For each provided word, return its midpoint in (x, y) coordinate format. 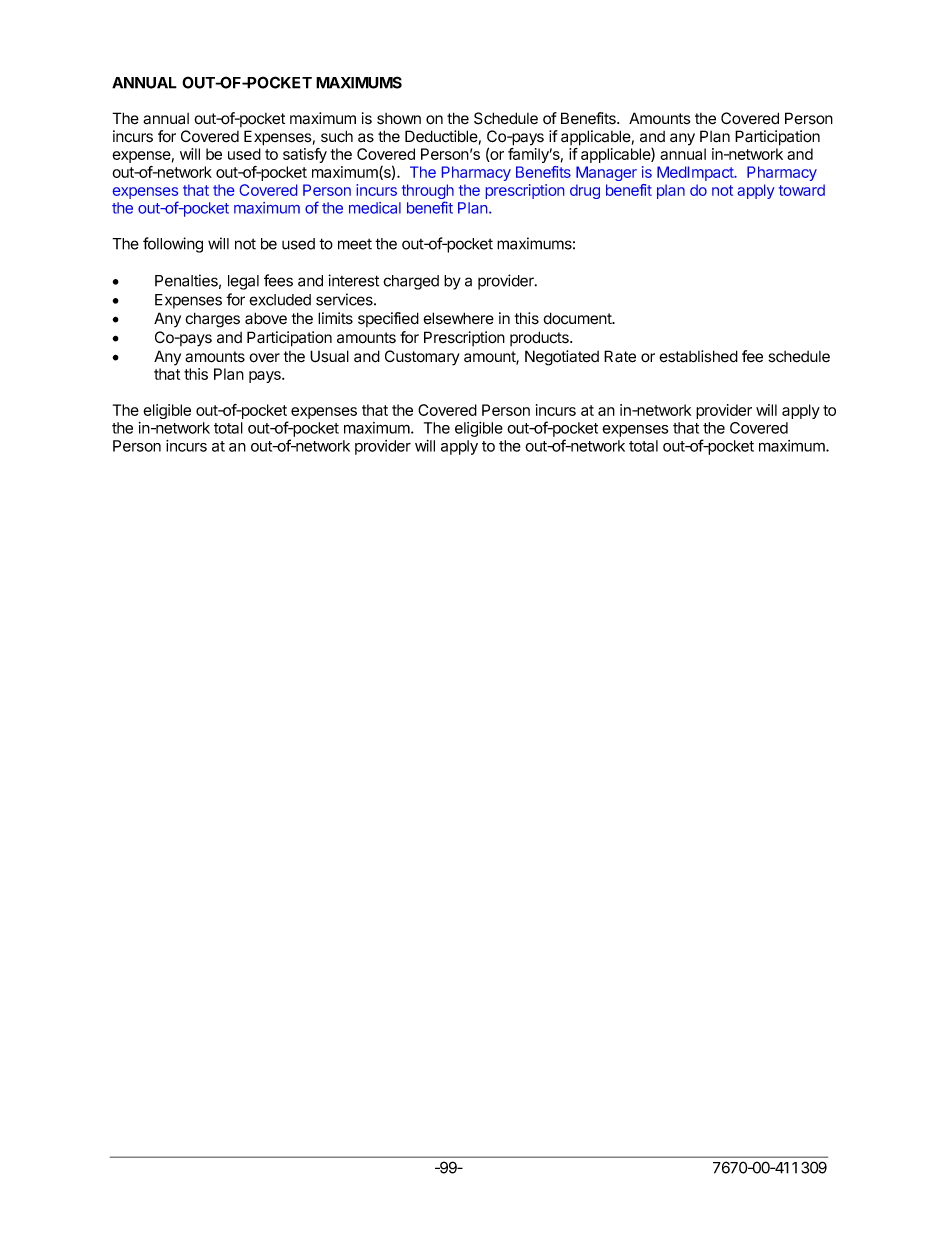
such (337, 136)
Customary (422, 358)
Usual (329, 356)
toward (802, 190)
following (173, 245)
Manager (606, 173)
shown (399, 119)
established (698, 356)
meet (355, 244)
